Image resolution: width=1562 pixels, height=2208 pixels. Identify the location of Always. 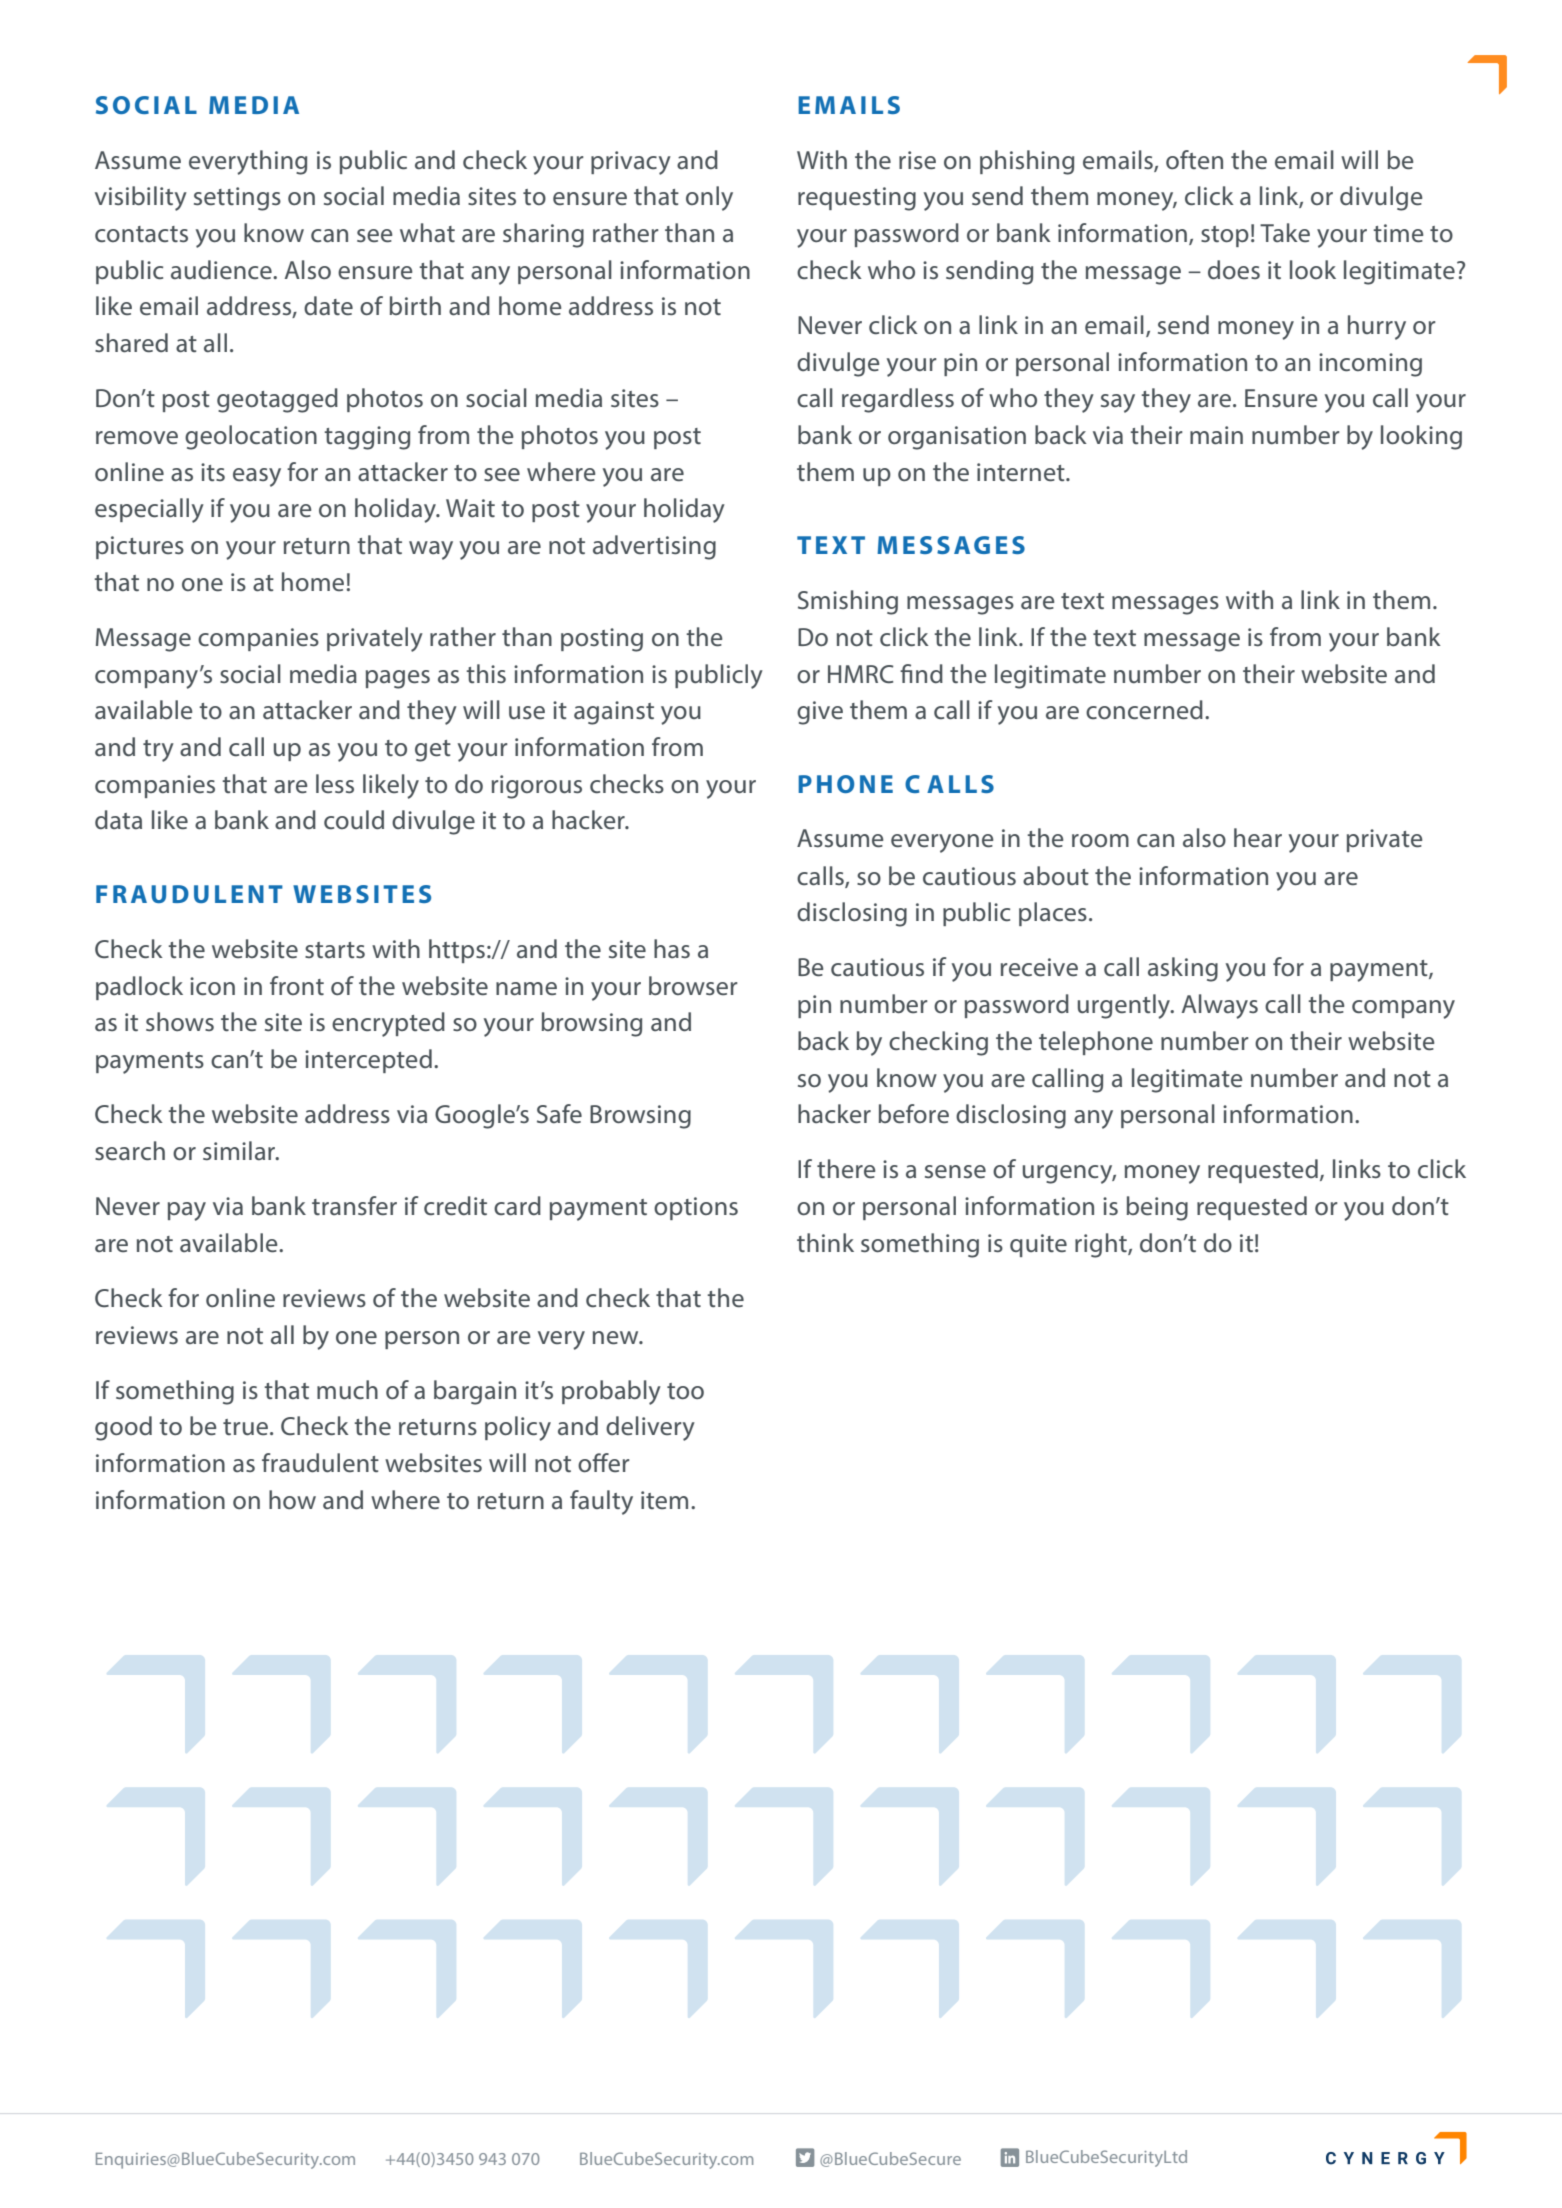
(1220, 1006).
